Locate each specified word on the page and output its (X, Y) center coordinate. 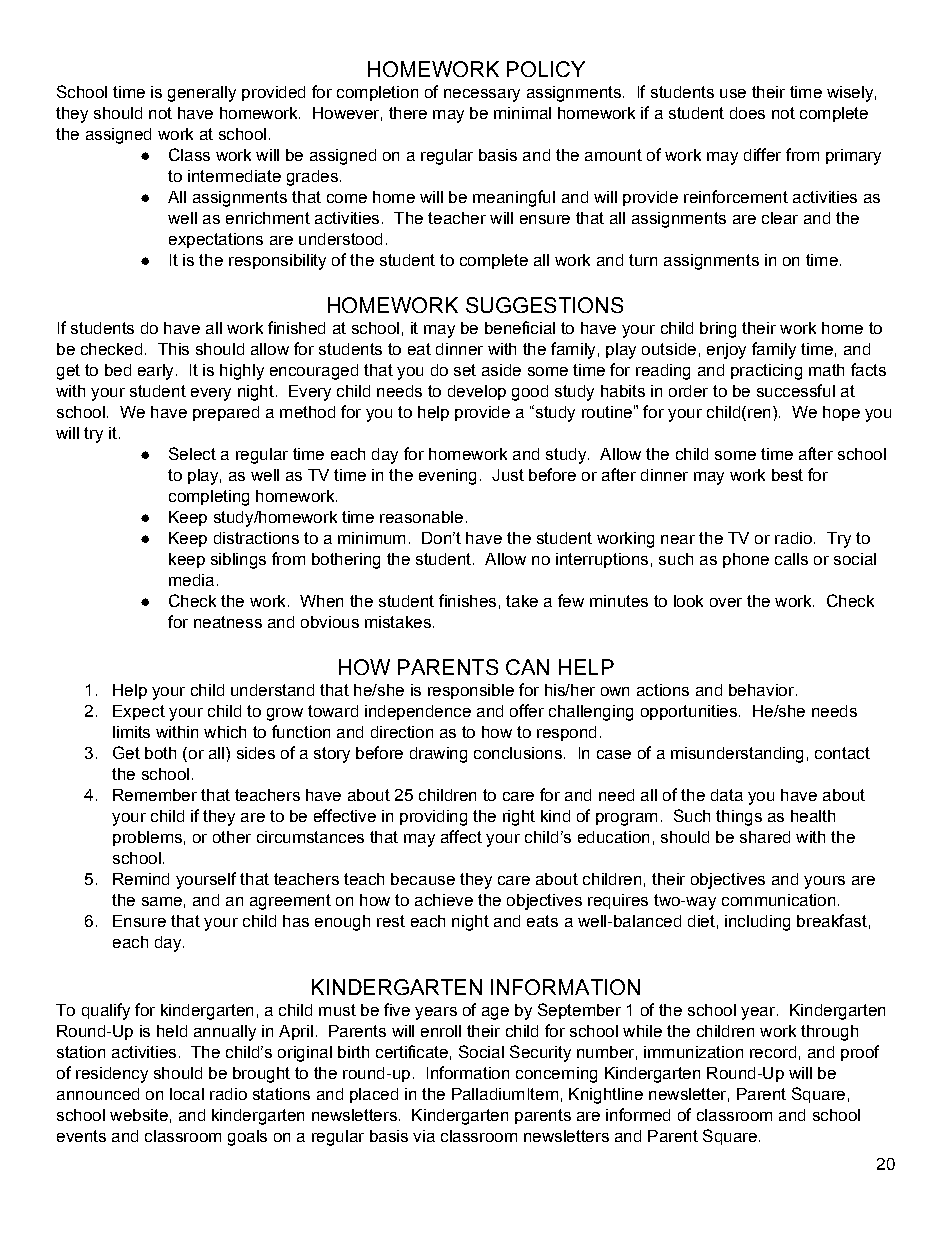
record (773, 1052)
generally (202, 94)
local (187, 1094)
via (424, 1136)
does (747, 113)
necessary (482, 95)
